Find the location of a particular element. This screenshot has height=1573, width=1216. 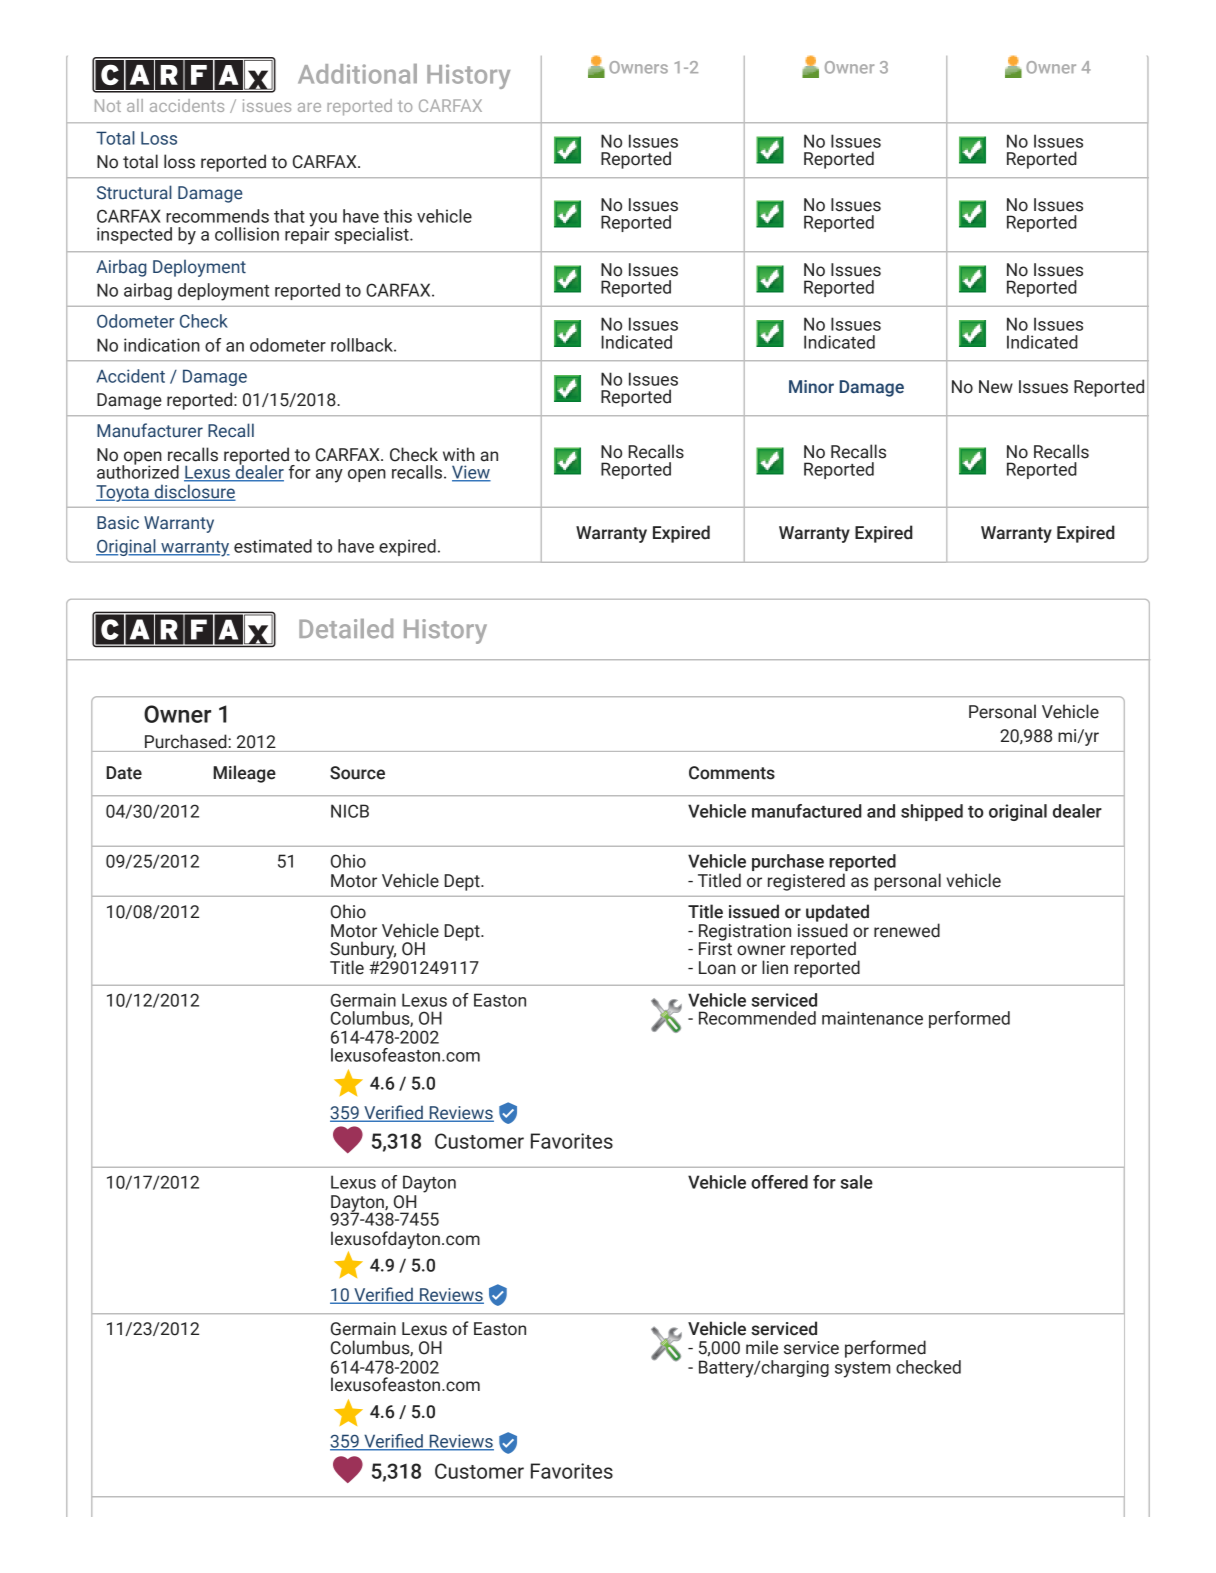

Additional is located at coordinates (357, 74).
